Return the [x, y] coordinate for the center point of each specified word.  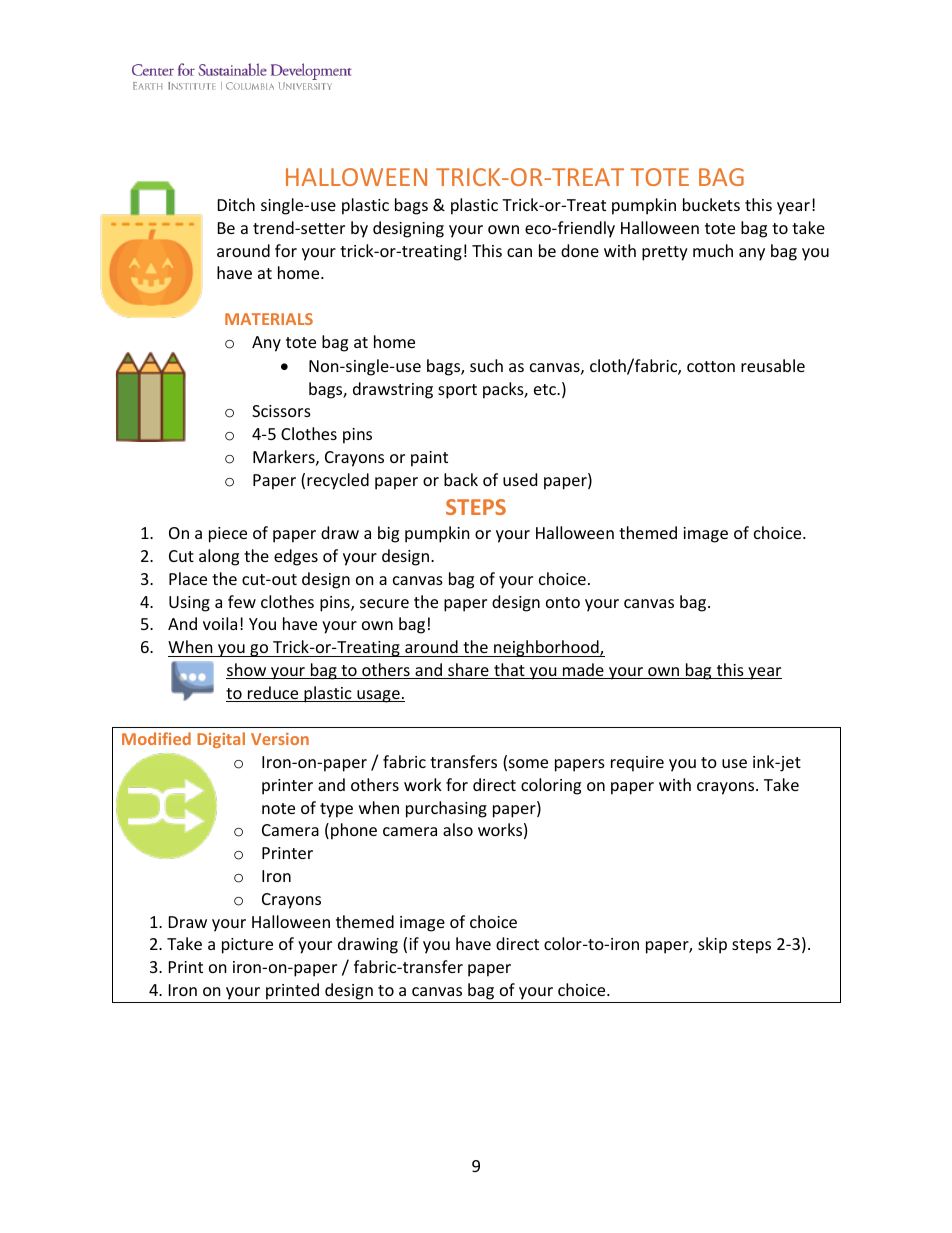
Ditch [236, 204]
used [520, 479]
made [583, 671]
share [468, 671]
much [713, 250]
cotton [711, 366]
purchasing [446, 809]
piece [228, 535]
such [486, 365]
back [461, 479]
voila [220, 623]
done [580, 250]
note [278, 808]
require [637, 764]
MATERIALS [269, 319]
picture [247, 946]
